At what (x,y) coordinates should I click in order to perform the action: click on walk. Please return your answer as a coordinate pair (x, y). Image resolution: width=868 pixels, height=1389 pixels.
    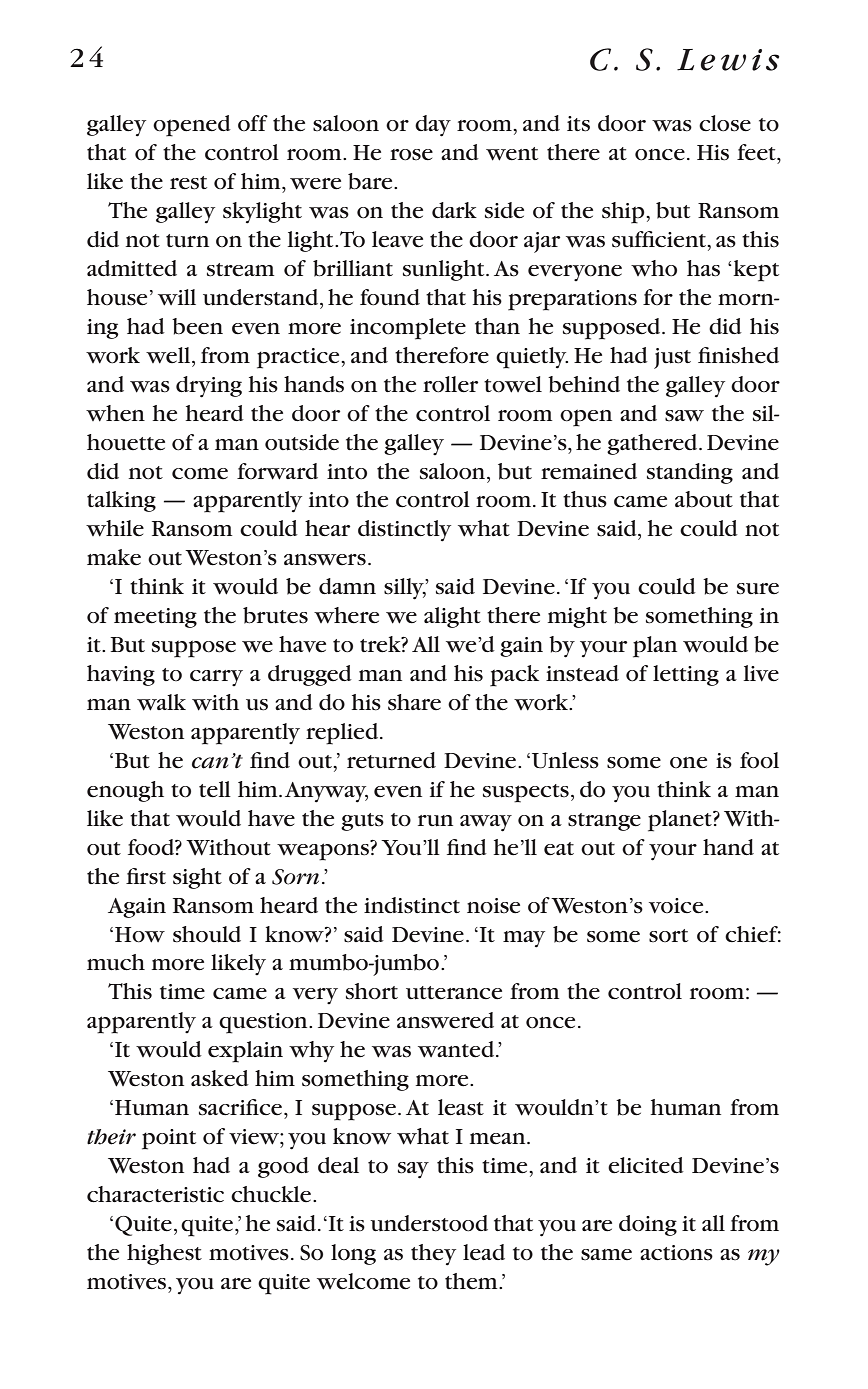
    Looking at the image, I should click on (161, 702).
